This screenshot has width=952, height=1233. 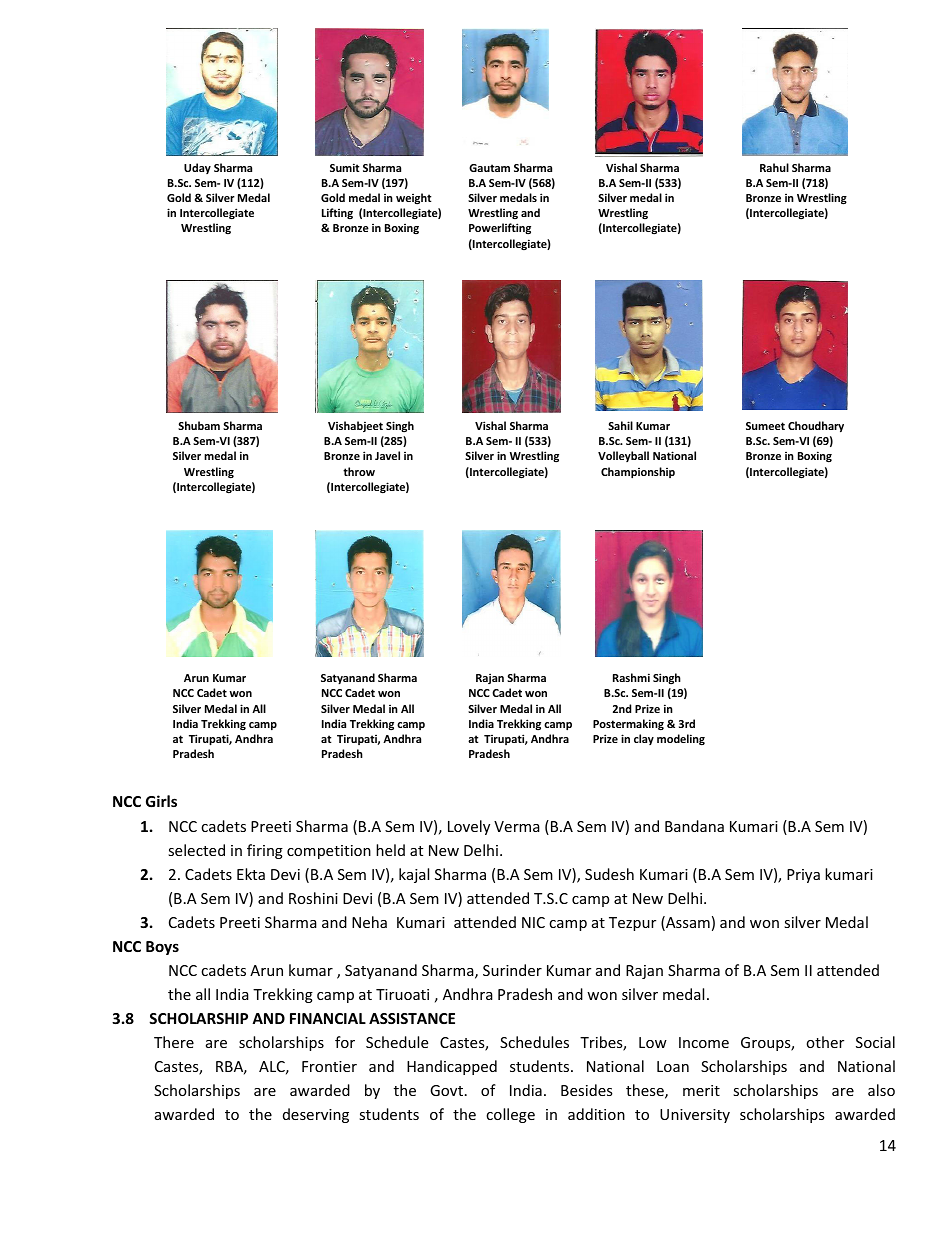 I want to click on Sahil, so click(x=620, y=425).
